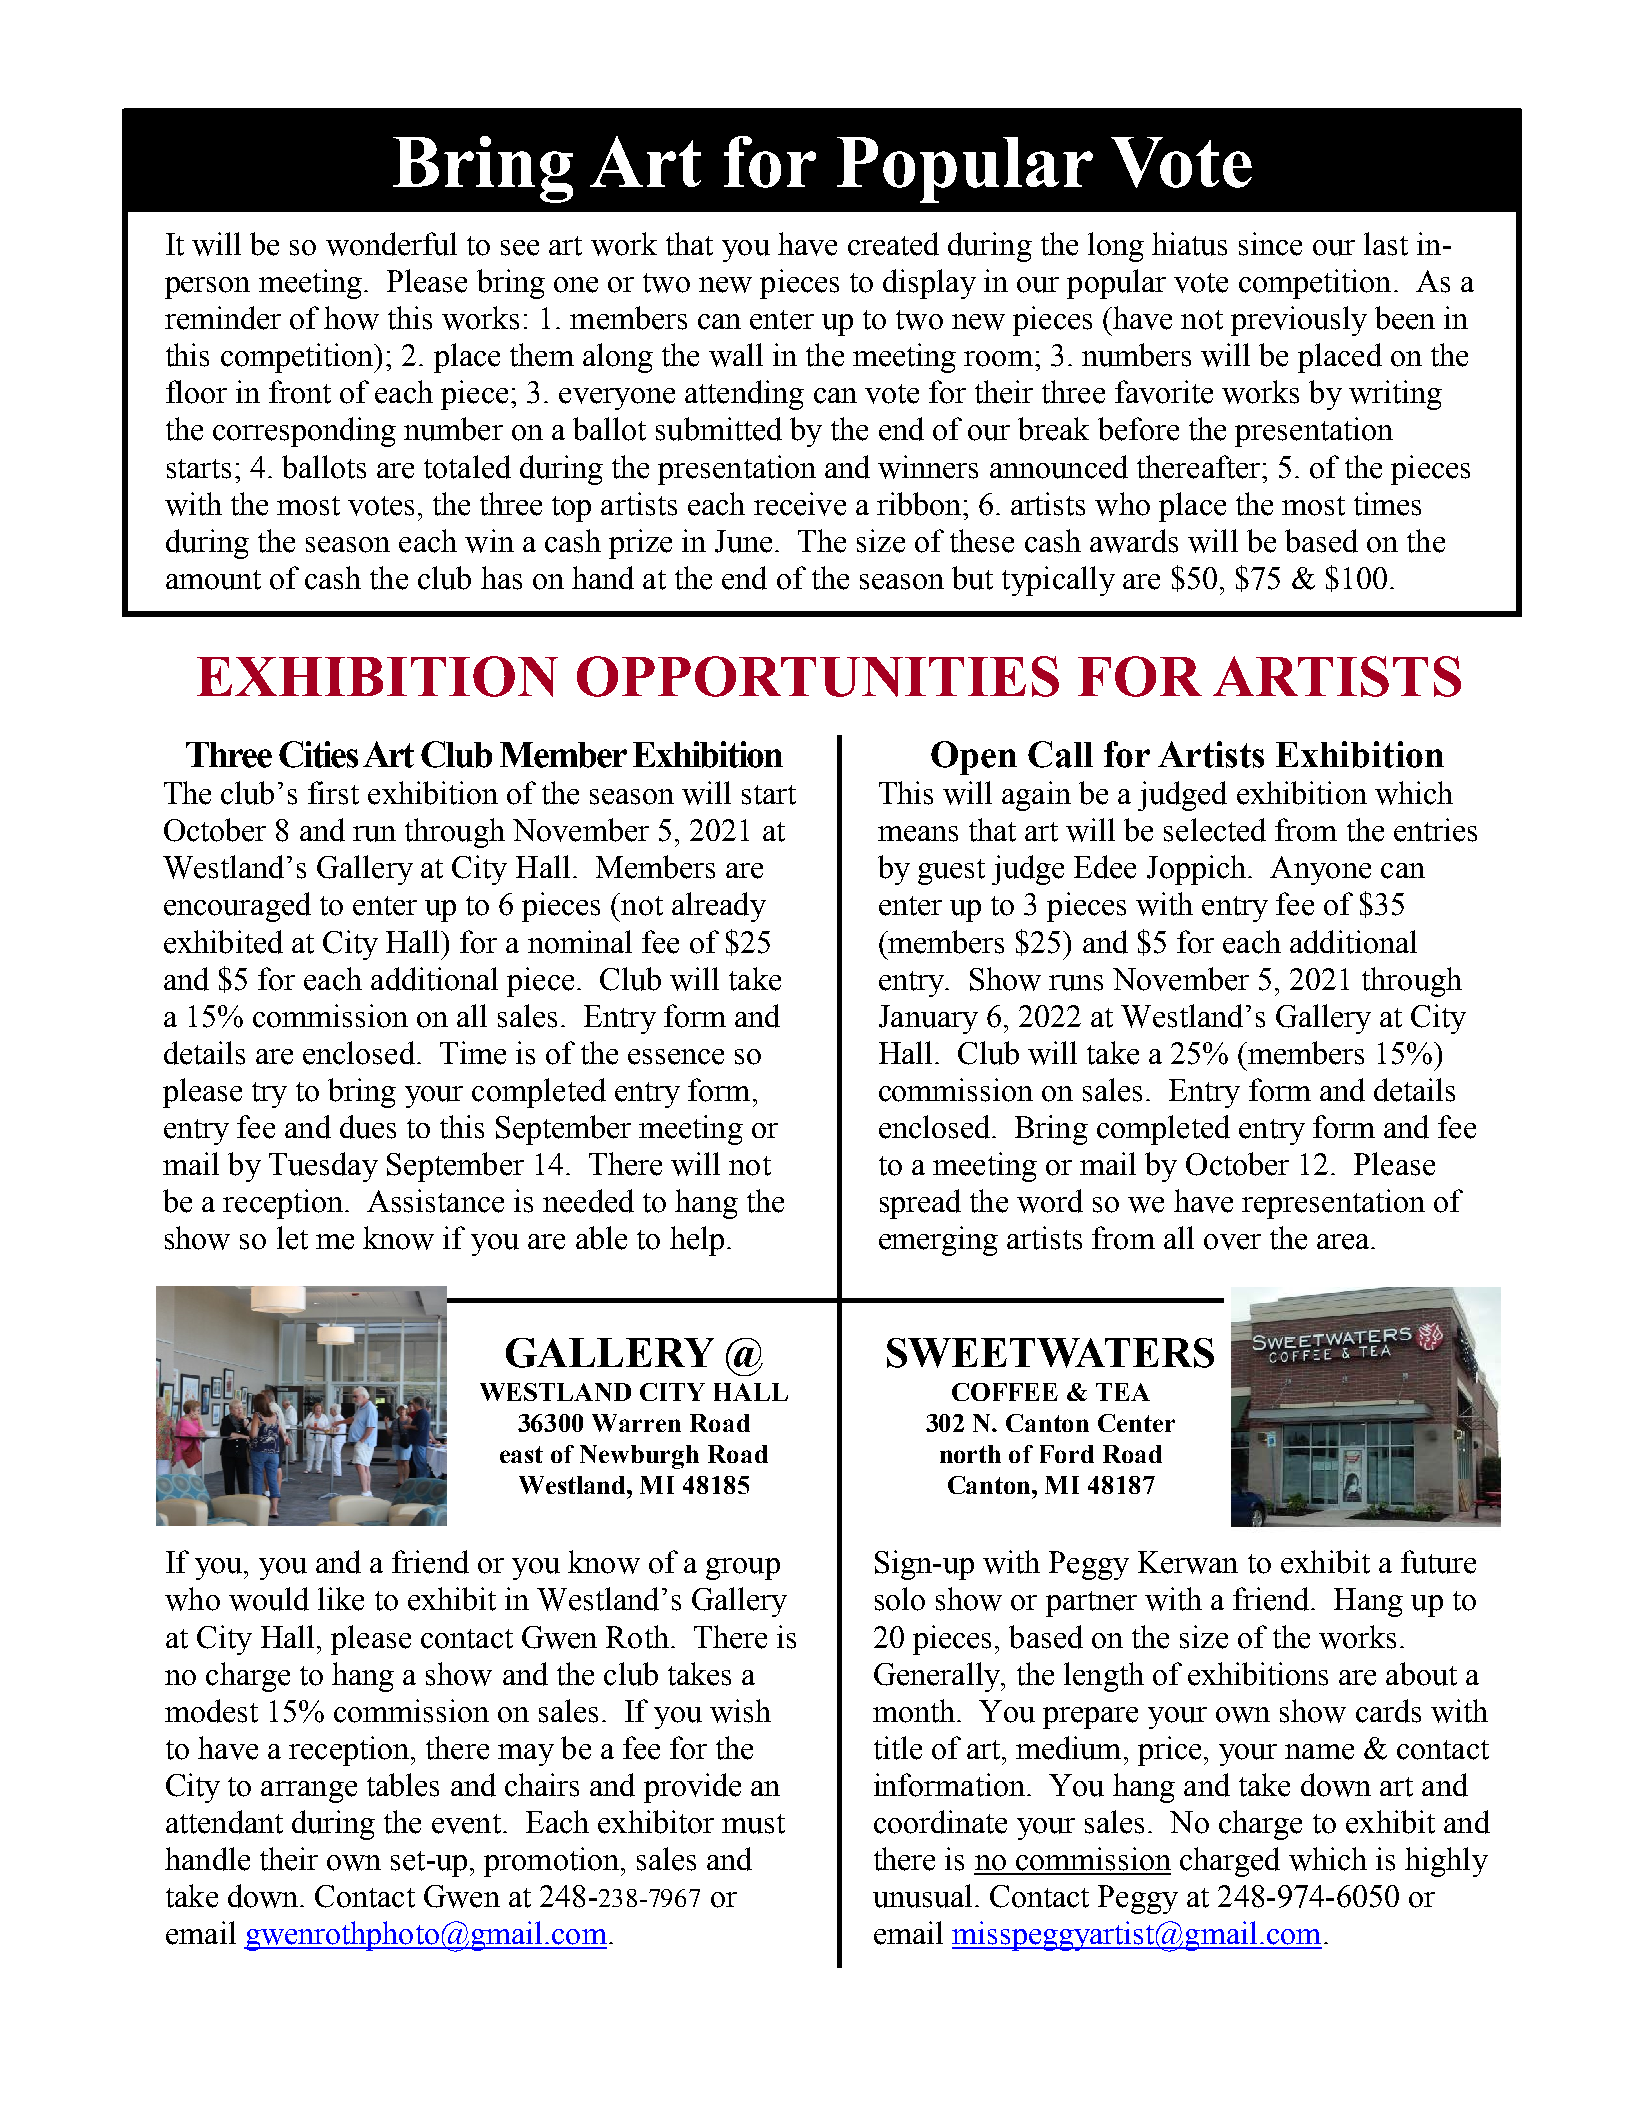 Image resolution: width=1644 pixels, height=2128 pixels. I want to click on name, so click(1319, 1752).
